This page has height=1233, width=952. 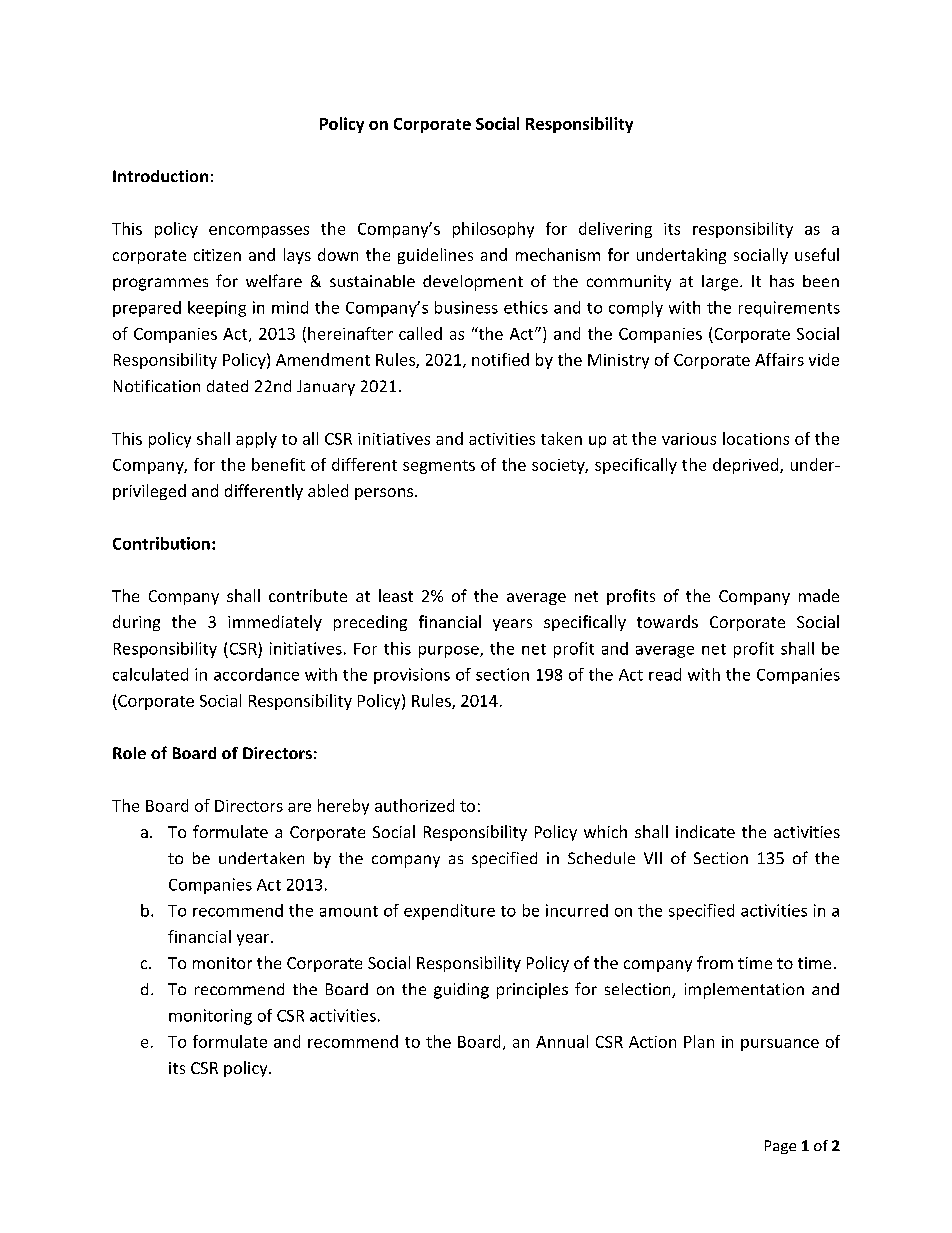 I want to click on expenditure, so click(x=449, y=912).
